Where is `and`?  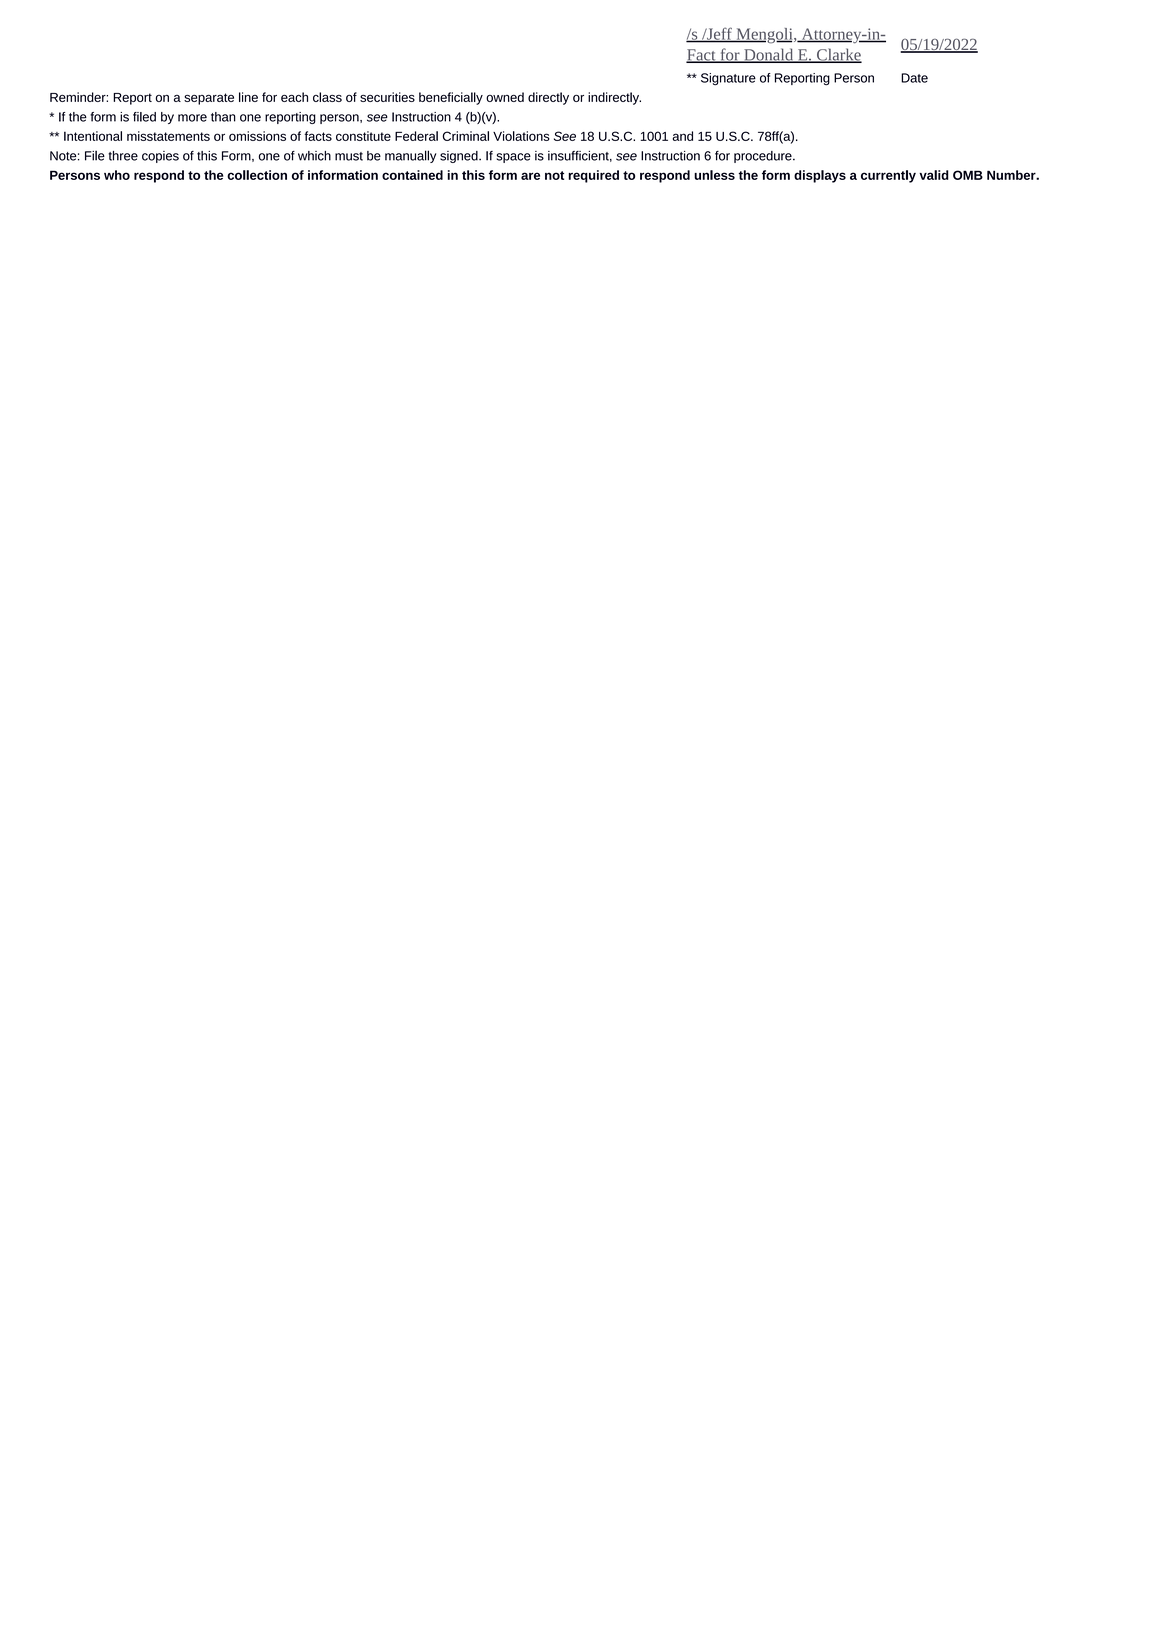 and is located at coordinates (682, 136).
